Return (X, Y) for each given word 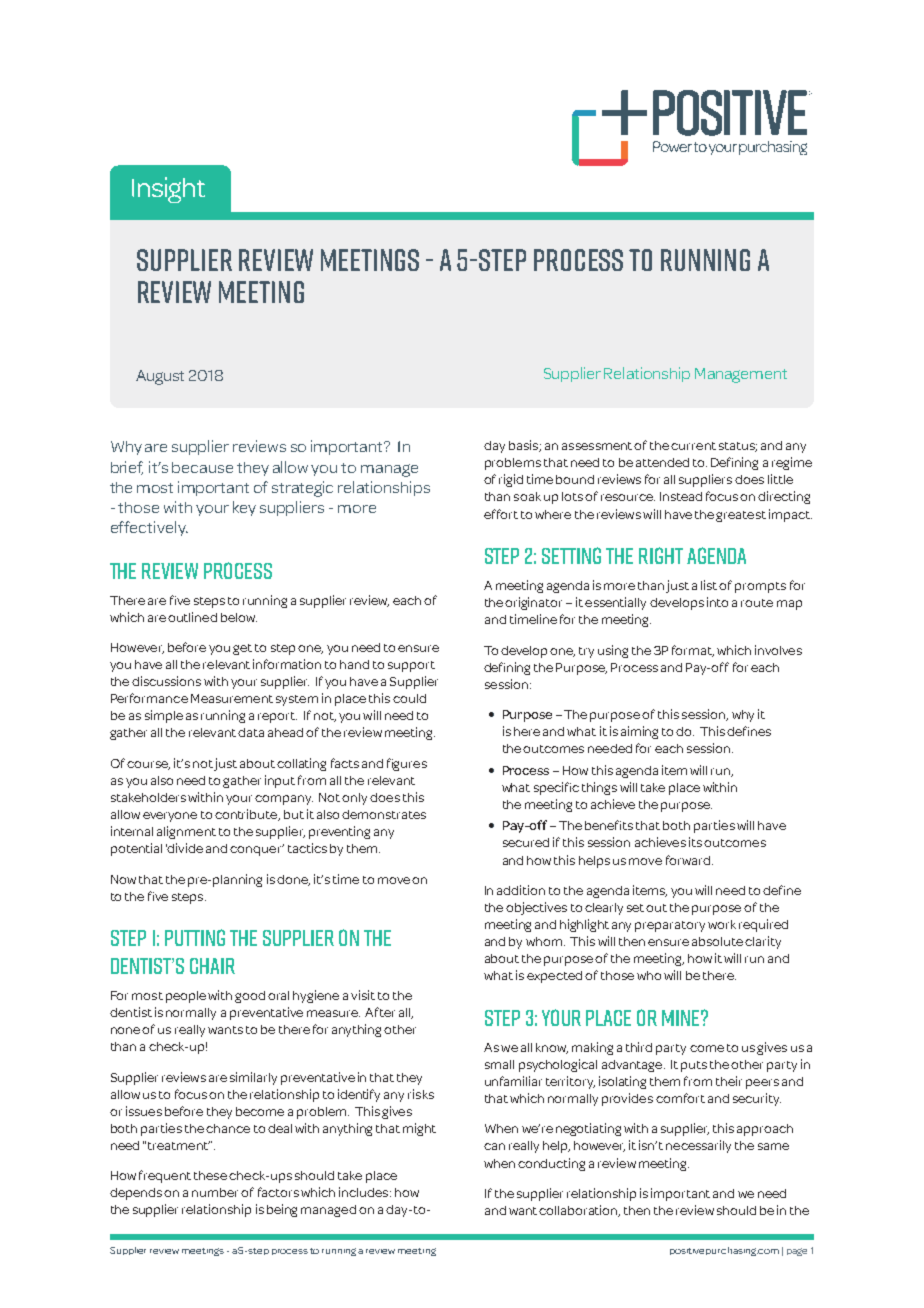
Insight (168, 190)
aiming (639, 732)
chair (212, 966)
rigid (511, 480)
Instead (681, 496)
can (494, 1146)
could (409, 698)
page (797, 1252)
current (693, 446)
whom (544, 941)
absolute (717, 941)
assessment (598, 446)
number (215, 1192)
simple (164, 716)
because (202, 467)
